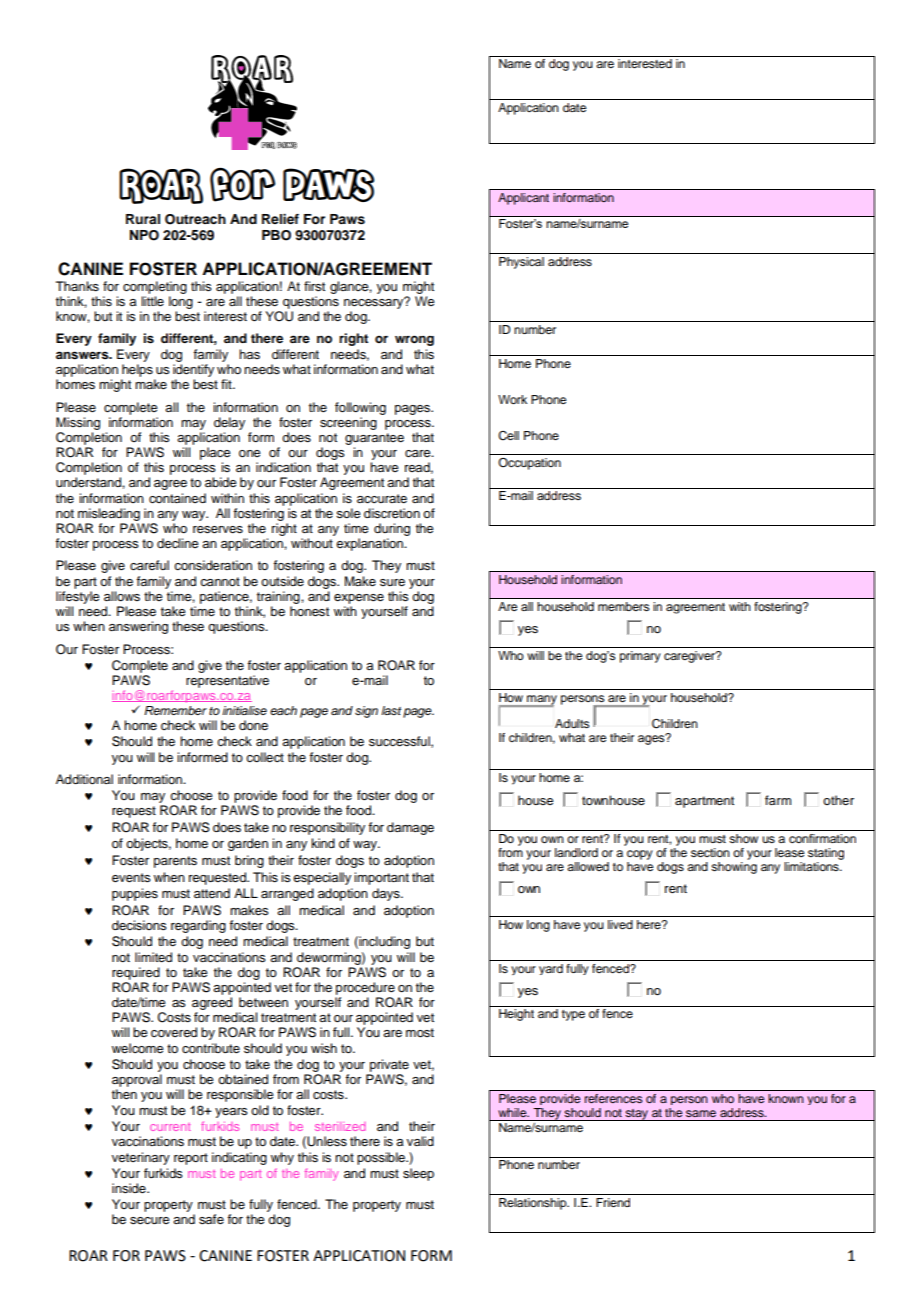 The image size is (924, 1308). I want to click on important, so click(381, 878).
